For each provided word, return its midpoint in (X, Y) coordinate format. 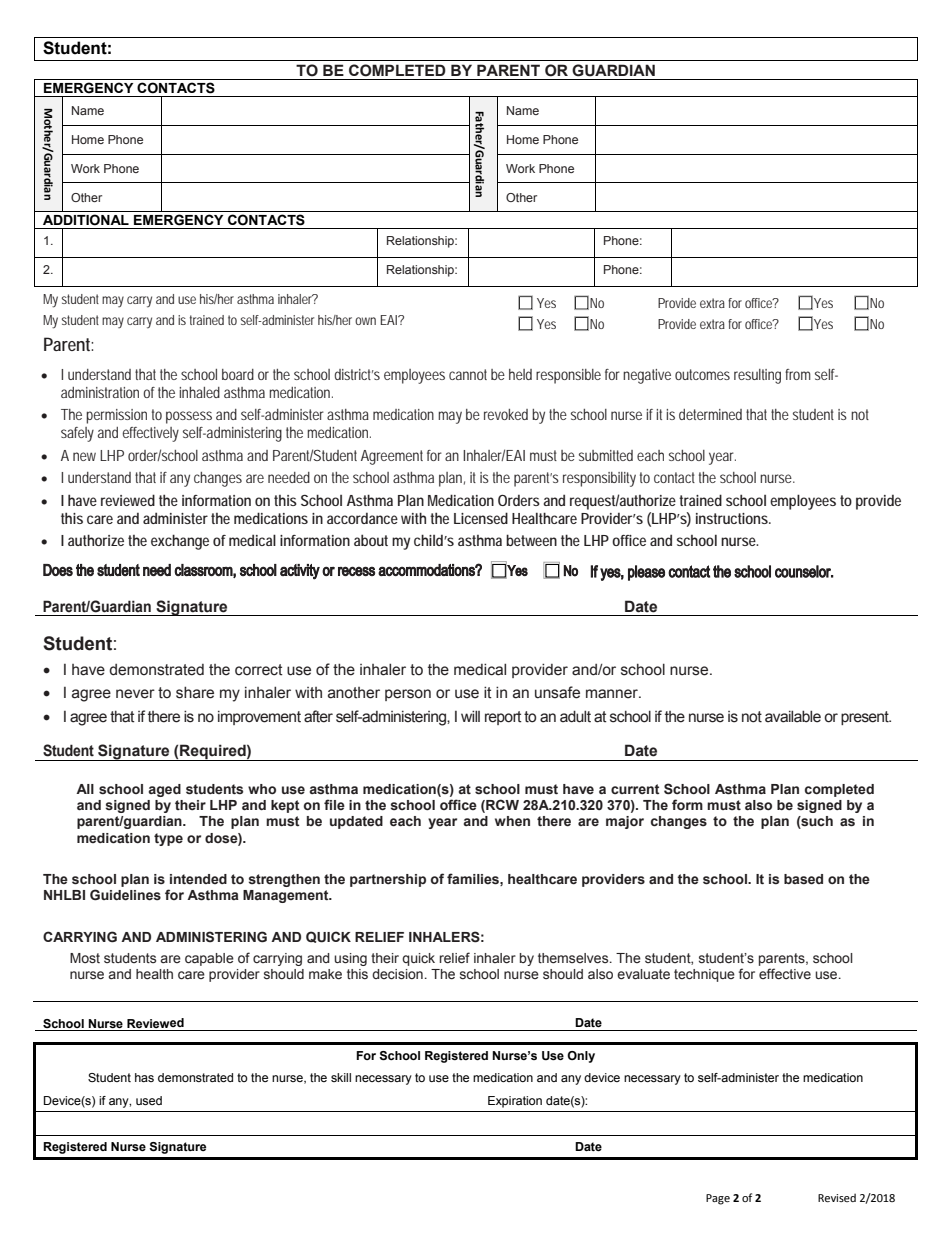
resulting (757, 376)
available (793, 716)
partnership (388, 880)
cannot (468, 374)
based (803, 879)
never (135, 694)
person (408, 695)
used (149, 1100)
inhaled (199, 392)
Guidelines (125, 895)
